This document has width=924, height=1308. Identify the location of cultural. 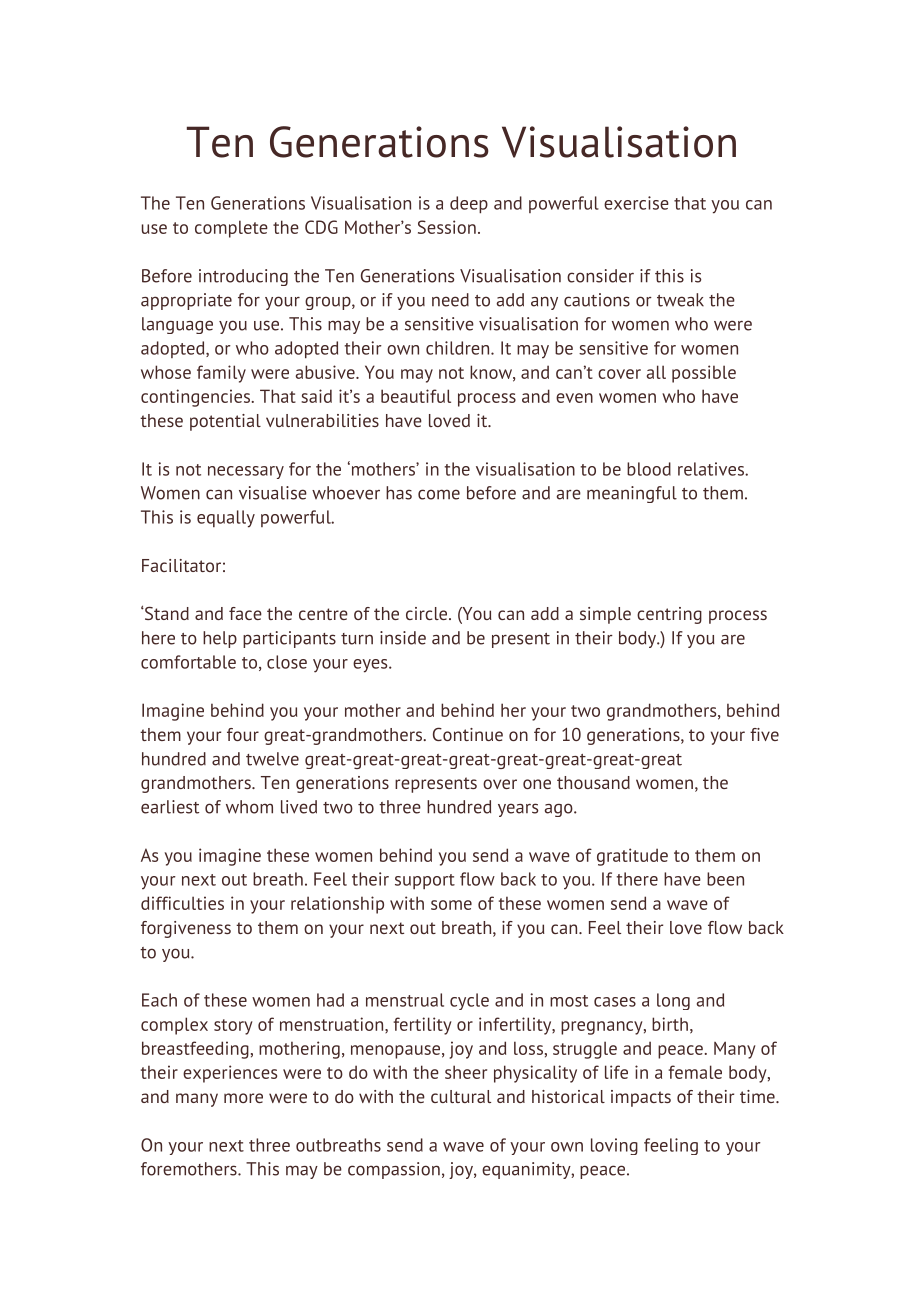
(461, 1096).
